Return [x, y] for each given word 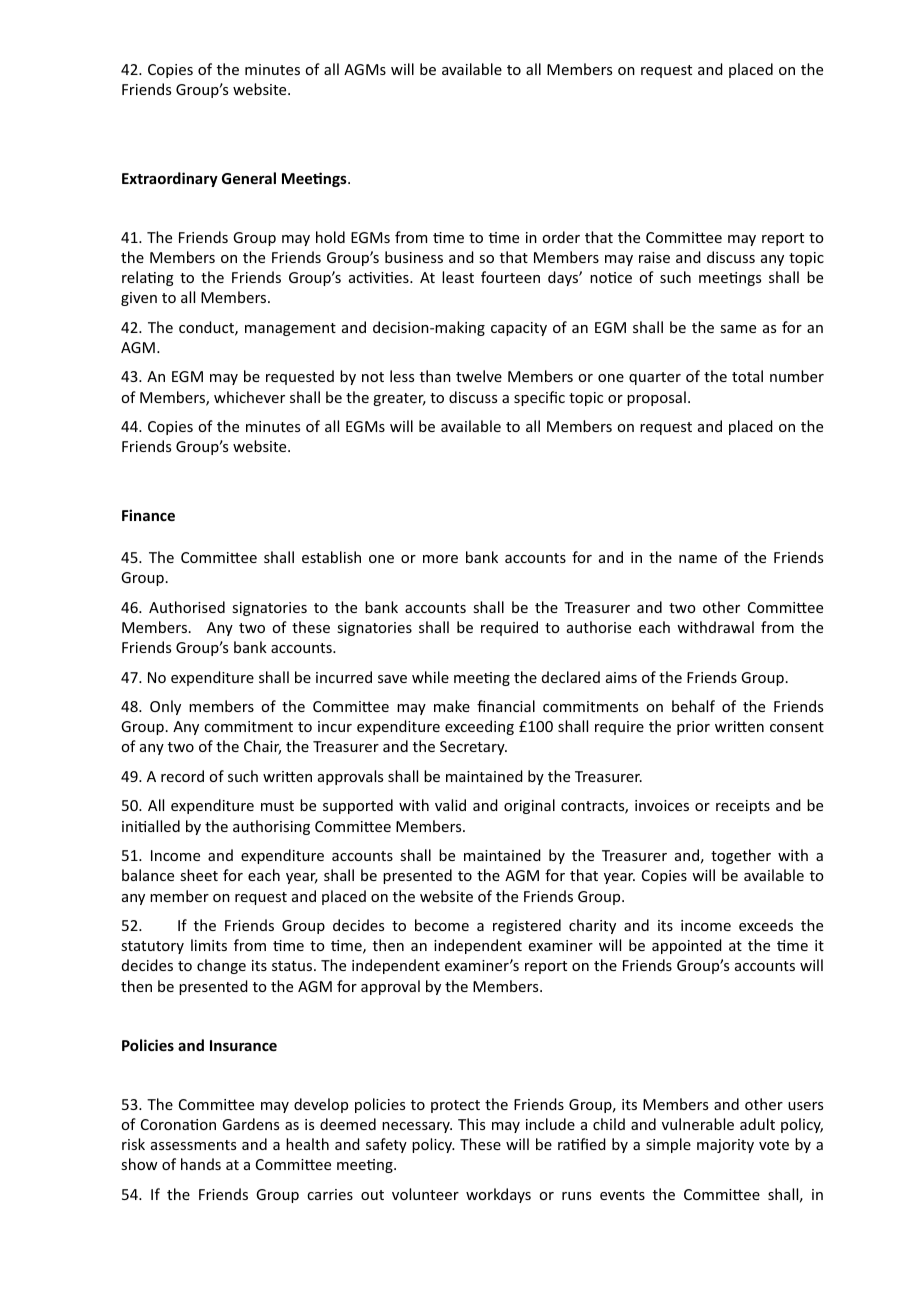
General [249, 178]
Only [165, 707]
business [414, 257]
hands [201, 1164]
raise [654, 257]
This [471, 1124]
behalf [693, 706]
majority [725, 1146]
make [452, 706]
